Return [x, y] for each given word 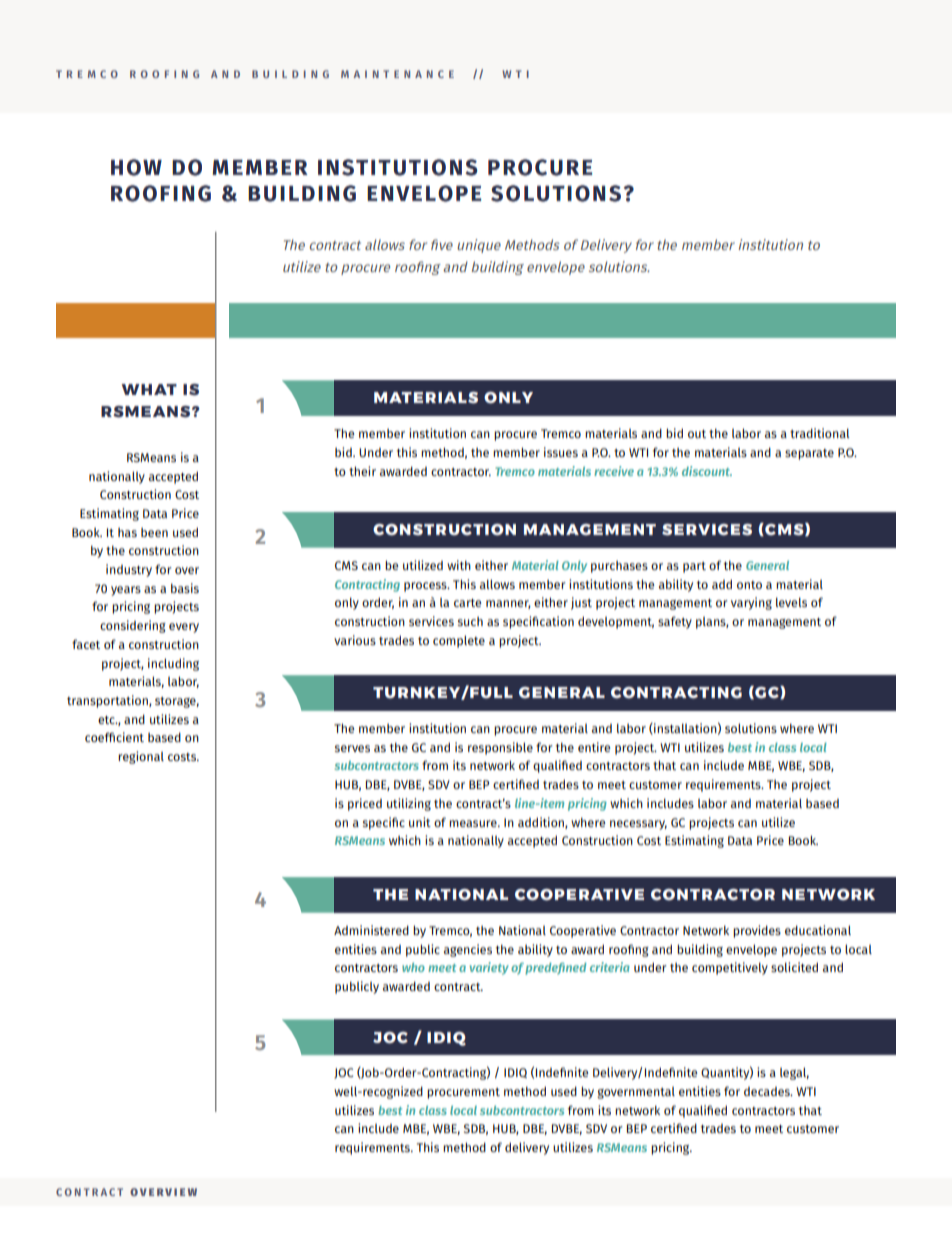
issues [561, 452]
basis [185, 588]
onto [749, 585]
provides [757, 931]
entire [594, 747]
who [413, 967]
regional [141, 757]
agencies [468, 950]
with [459, 565]
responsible [500, 748]
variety [489, 968]
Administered [371, 930]
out [697, 434]
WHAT [149, 389]
